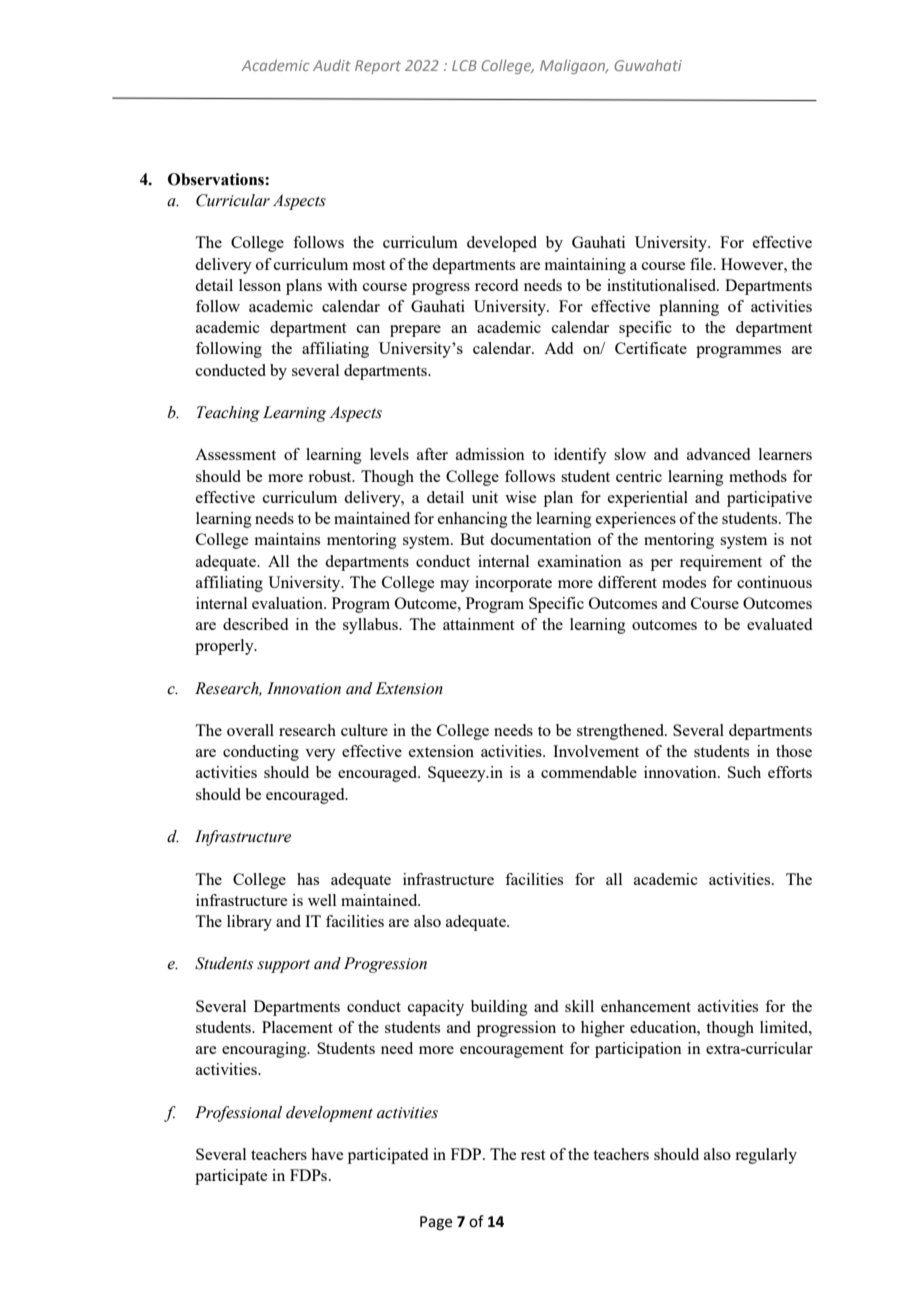 The width and height of the image is (924, 1308). Describe the element at coordinates (533, 1155) in the image. I see `rest` at that location.
